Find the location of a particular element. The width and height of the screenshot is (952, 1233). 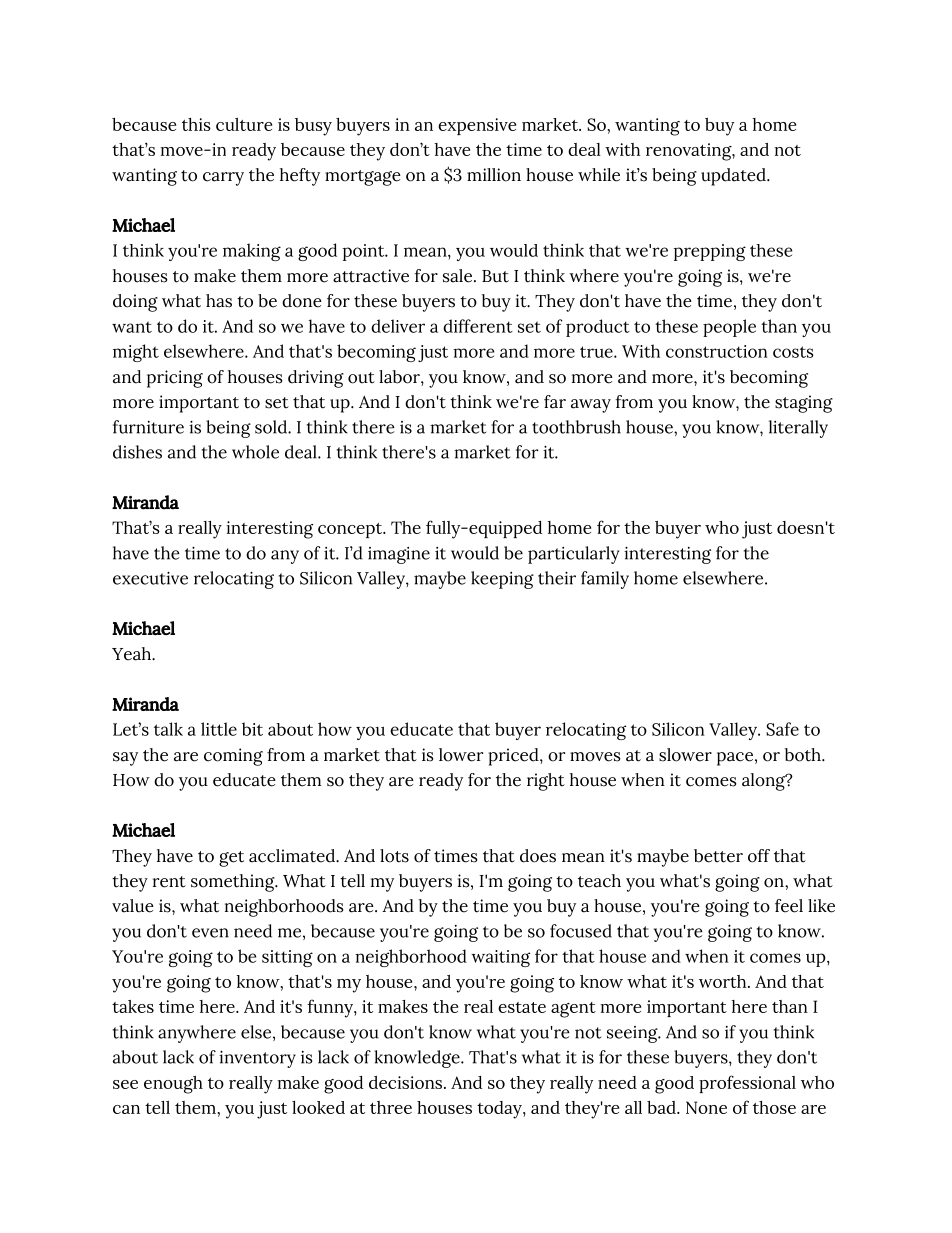

enough is located at coordinates (173, 1085).
